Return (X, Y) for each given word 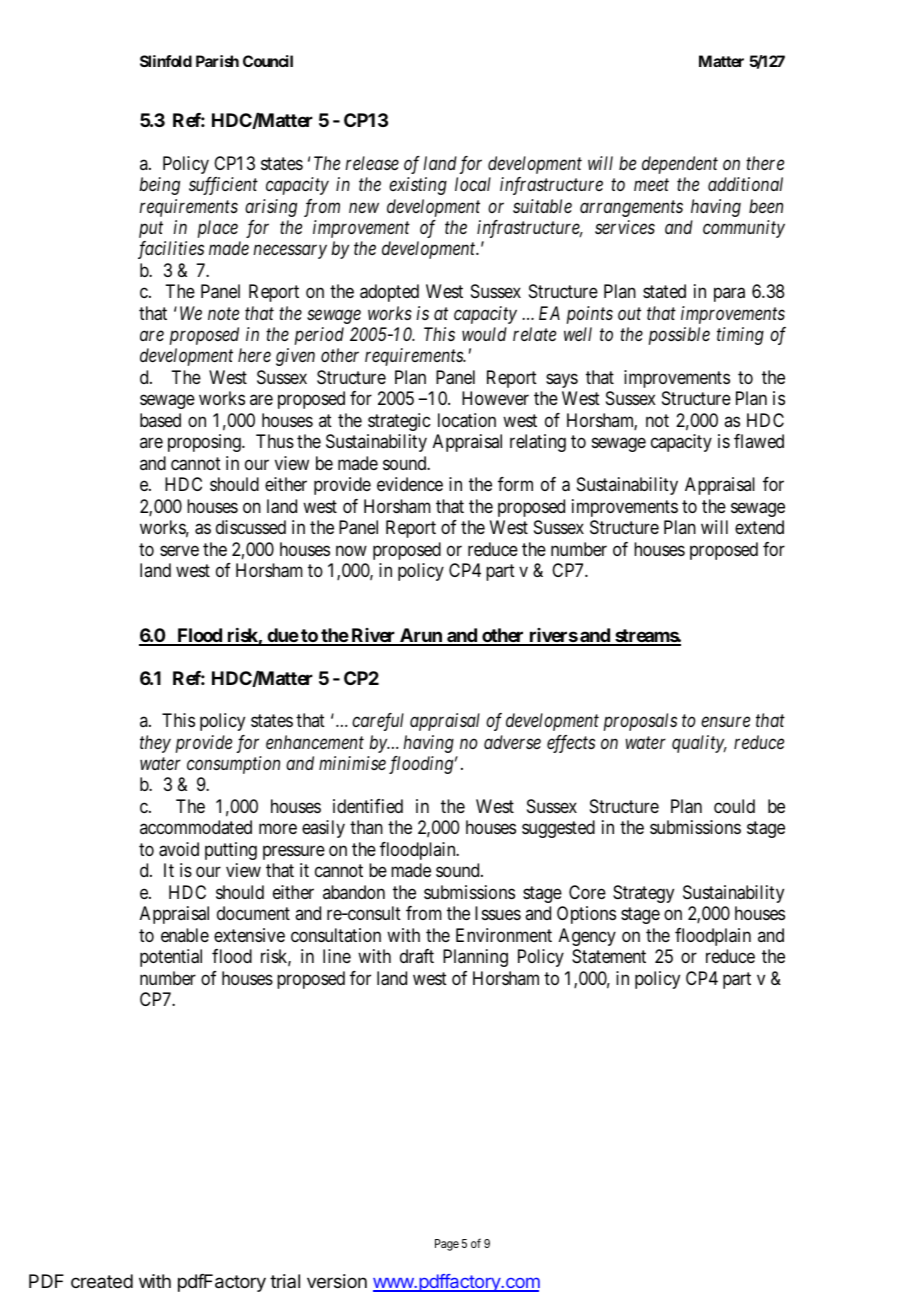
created (102, 1281)
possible (679, 336)
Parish (217, 61)
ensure (725, 722)
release (372, 163)
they (155, 744)
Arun (421, 636)
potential (171, 958)
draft (417, 956)
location (467, 420)
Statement (609, 956)
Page (447, 1245)
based (160, 420)
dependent (680, 165)
